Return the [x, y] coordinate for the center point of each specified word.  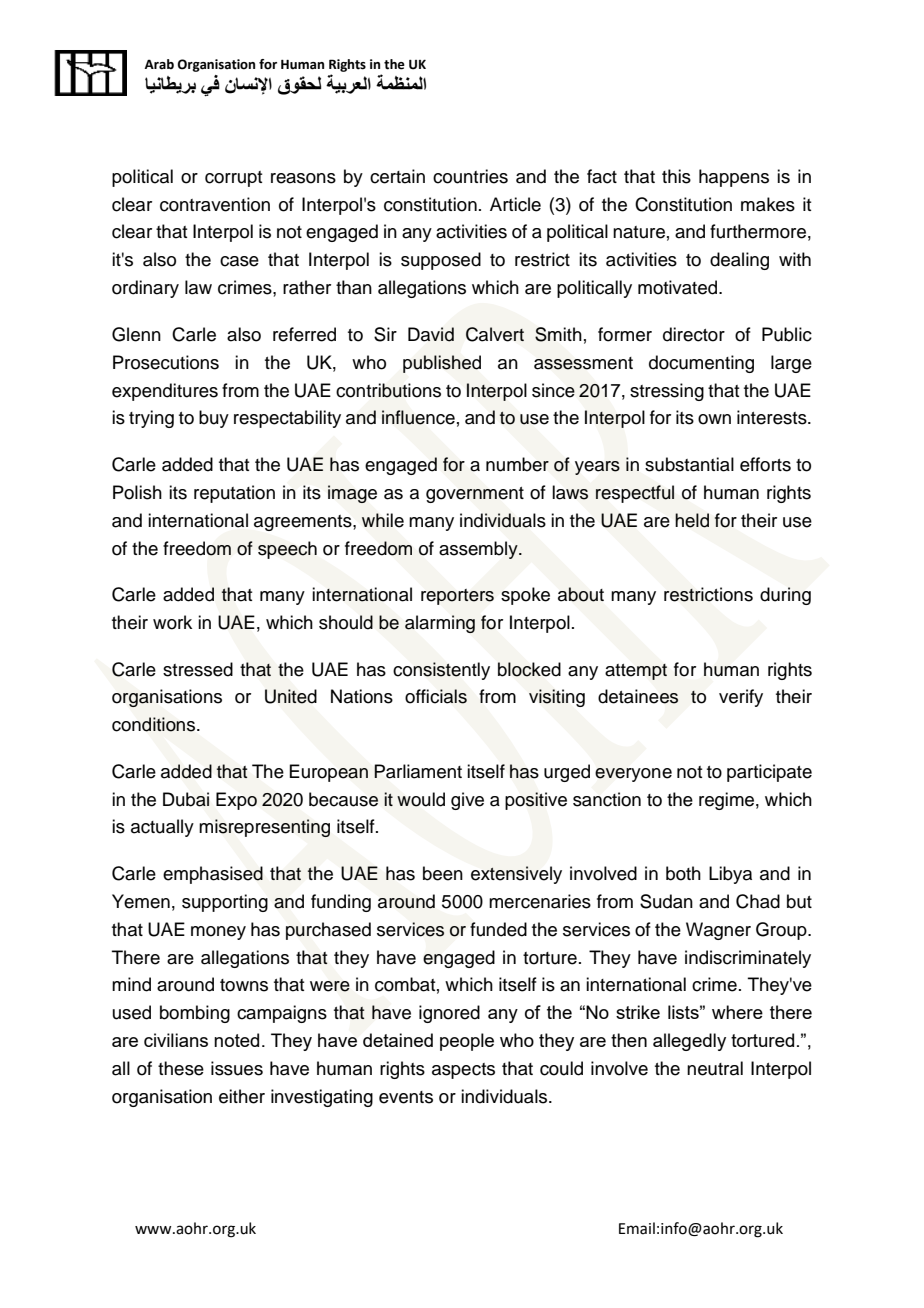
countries [470, 176]
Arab [159, 64]
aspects [463, 1071]
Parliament [418, 771]
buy [214, 419]
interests [773, 417]
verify [741, 698]
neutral [715, 1068]
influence [418, 417]
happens [734, 178]
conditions [155, 724]
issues [237, 1068]
